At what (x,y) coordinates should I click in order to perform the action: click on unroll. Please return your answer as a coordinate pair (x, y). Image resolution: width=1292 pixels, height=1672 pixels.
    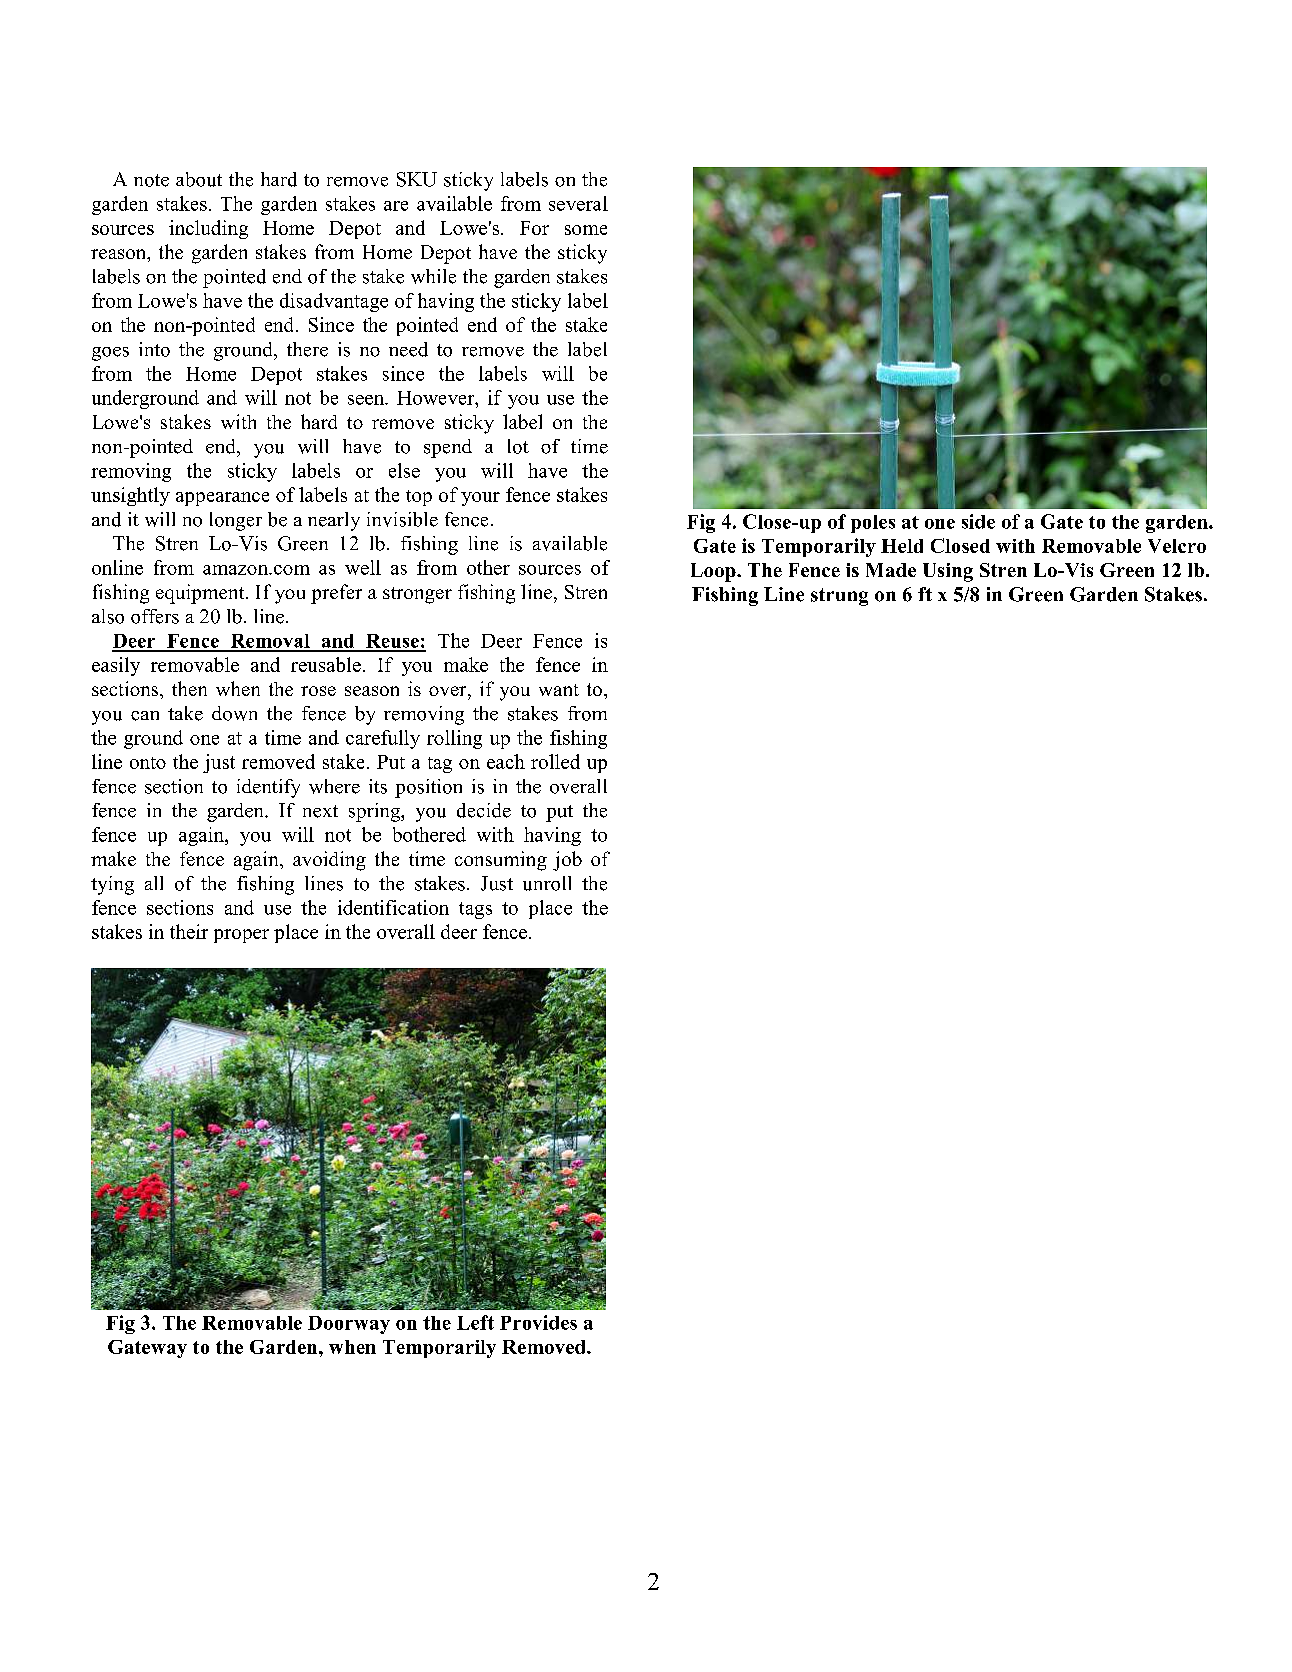
    Looking at the image, I should click on (547, 883).
